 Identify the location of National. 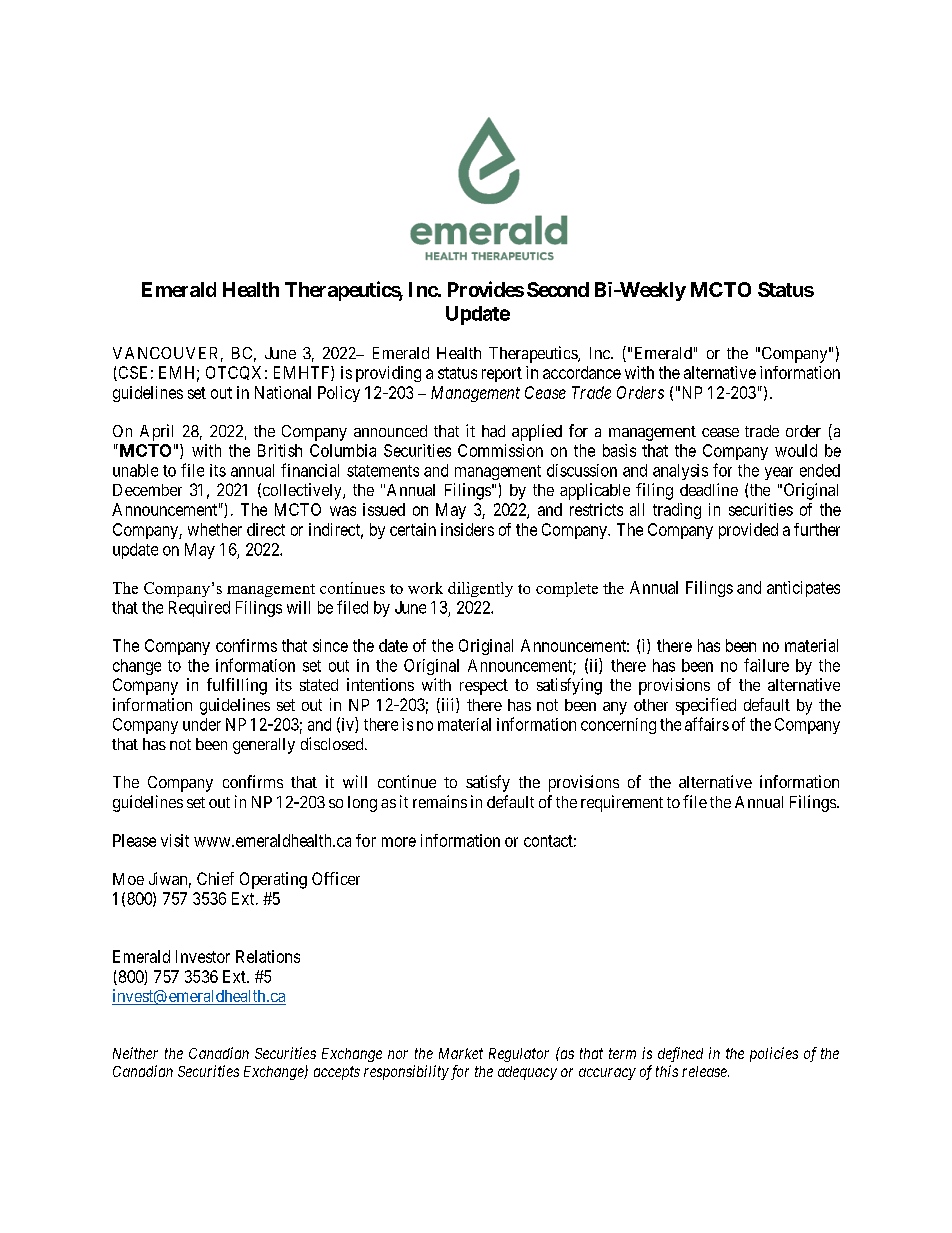
(283, 392).
